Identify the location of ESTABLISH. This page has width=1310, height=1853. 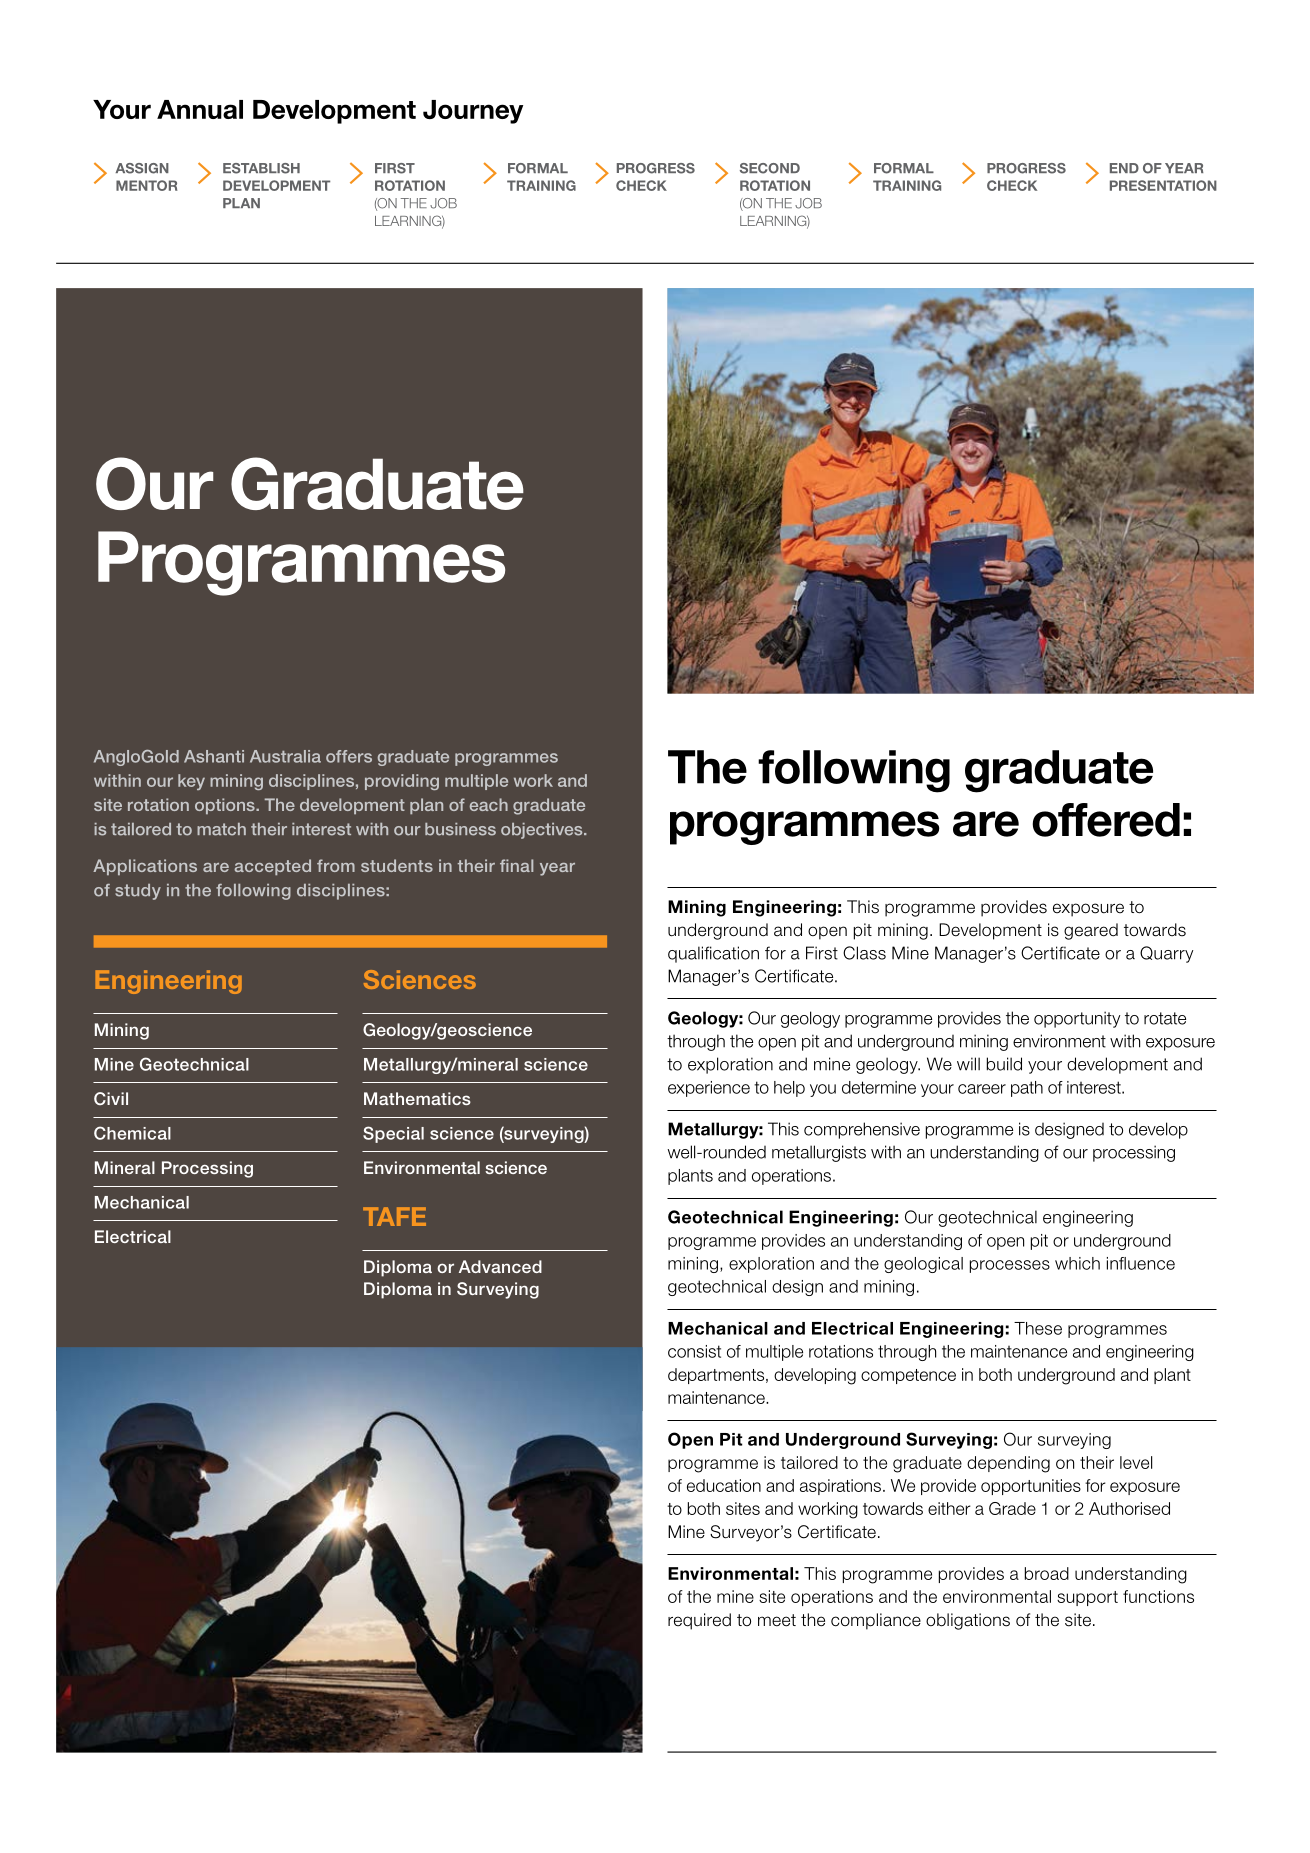
(261, 168).
